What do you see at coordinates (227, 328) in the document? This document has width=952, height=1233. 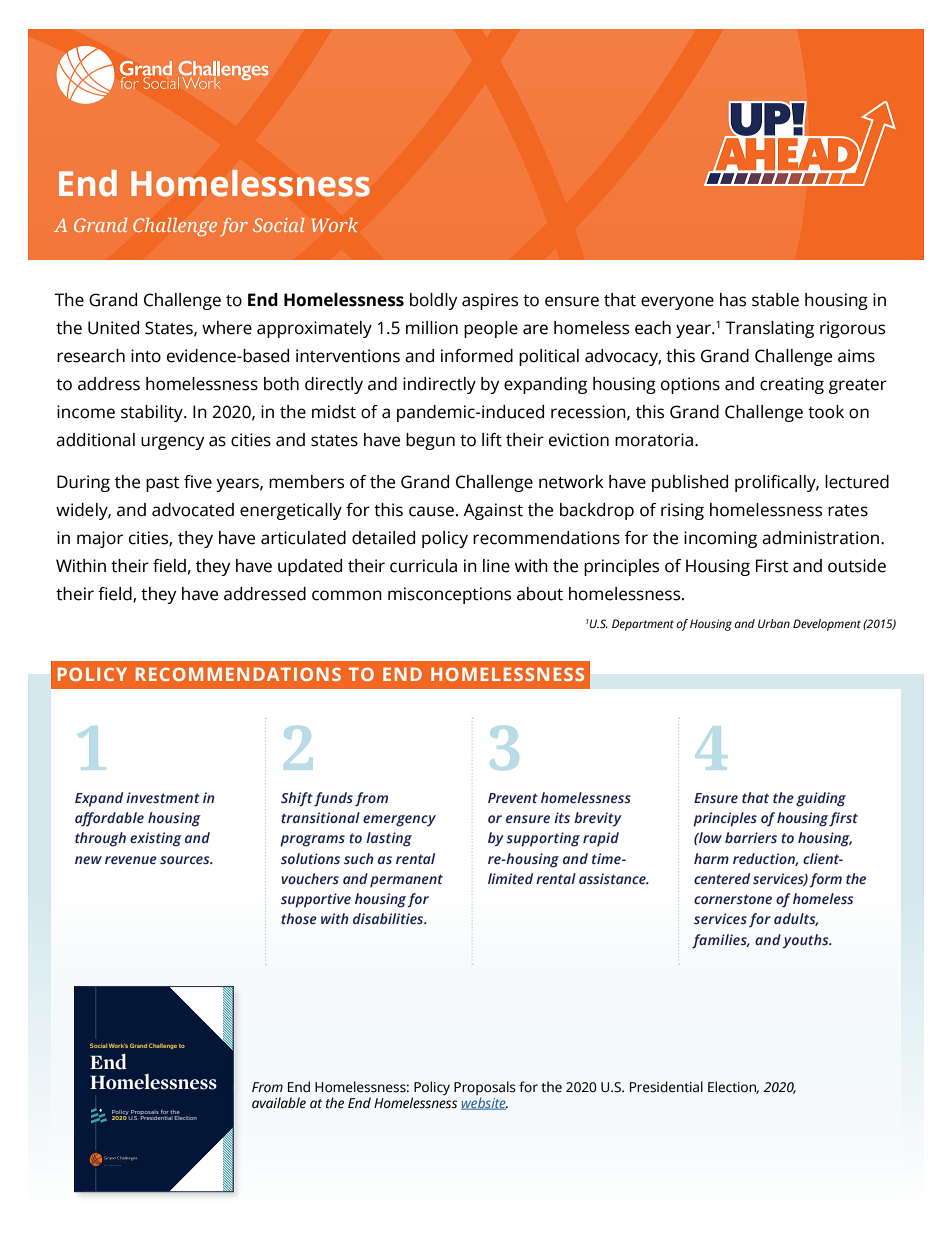 I see `where` at bounding box center [227, 328].
